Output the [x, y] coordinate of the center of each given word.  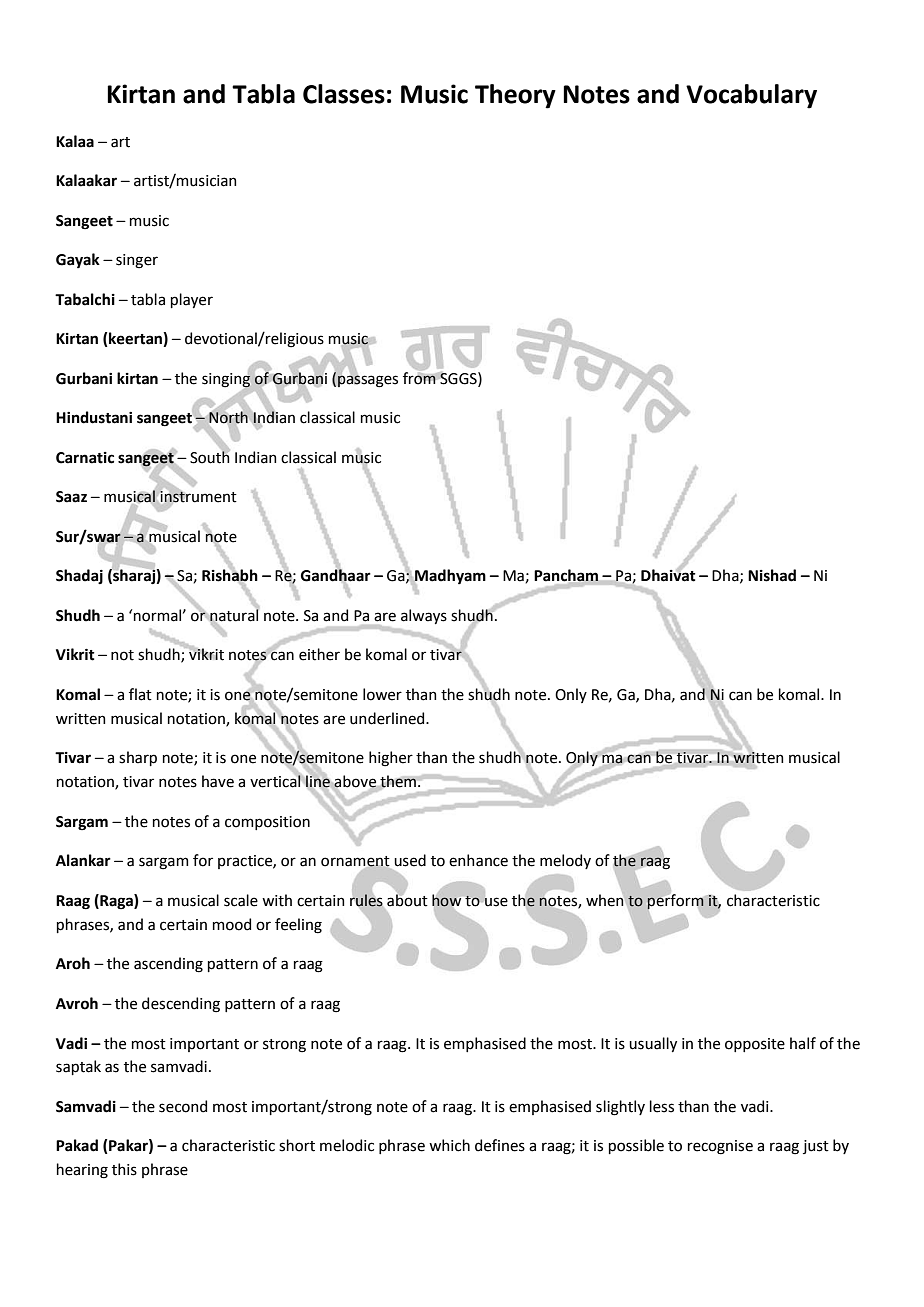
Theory [515, 96]
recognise [720, 1147]
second [183, 1106]
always [424, 616]
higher [391, 759]
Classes [344, 94]
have [218, 781]
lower [382, 694]
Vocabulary [751, 96]
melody [565, 861]
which [449, 1145]
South [210, 456]
